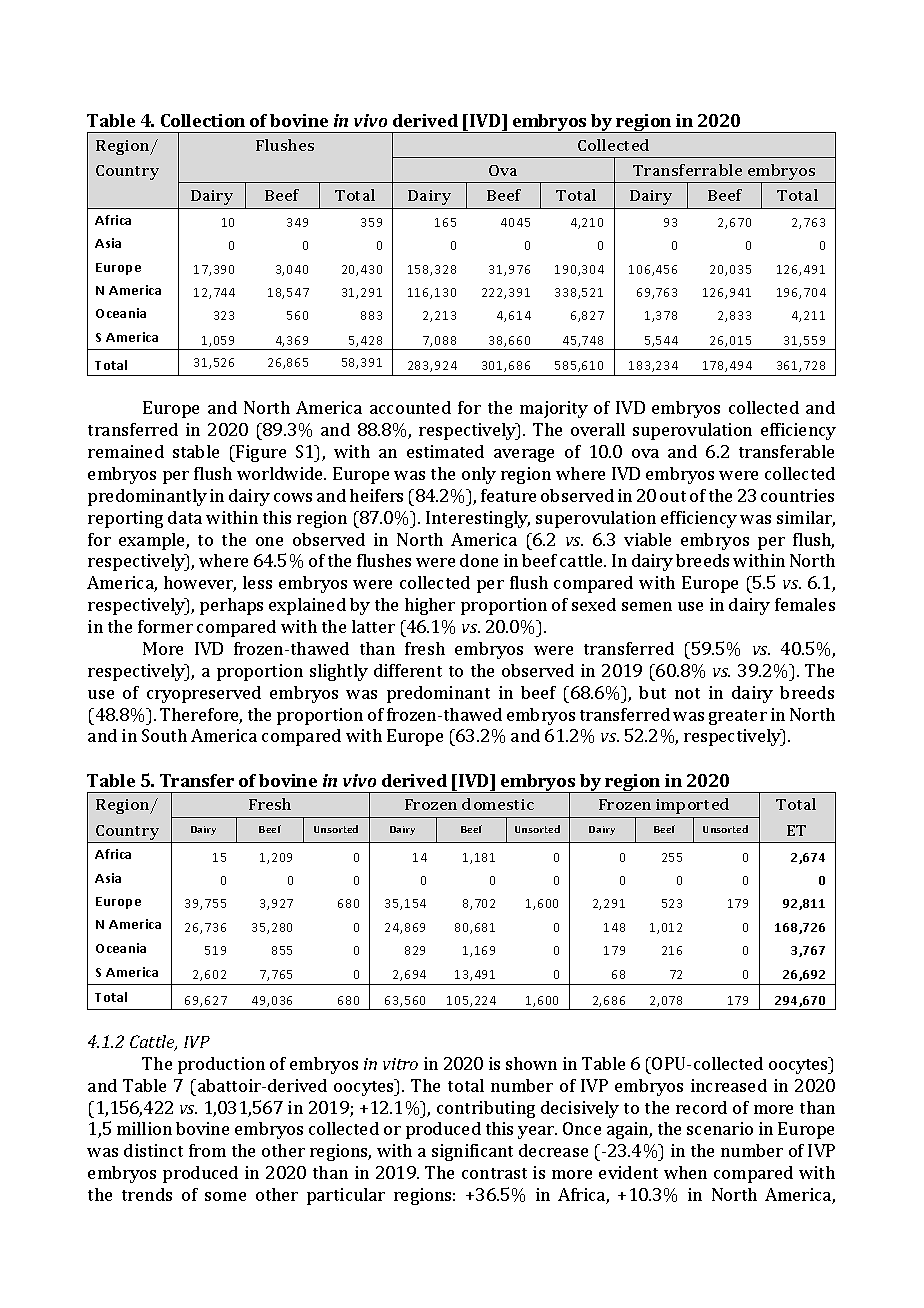 This screenshot has width=924, height=1308. Describe the element at coordinates (185, 517) in the screenshot. I see `data` at that location.
